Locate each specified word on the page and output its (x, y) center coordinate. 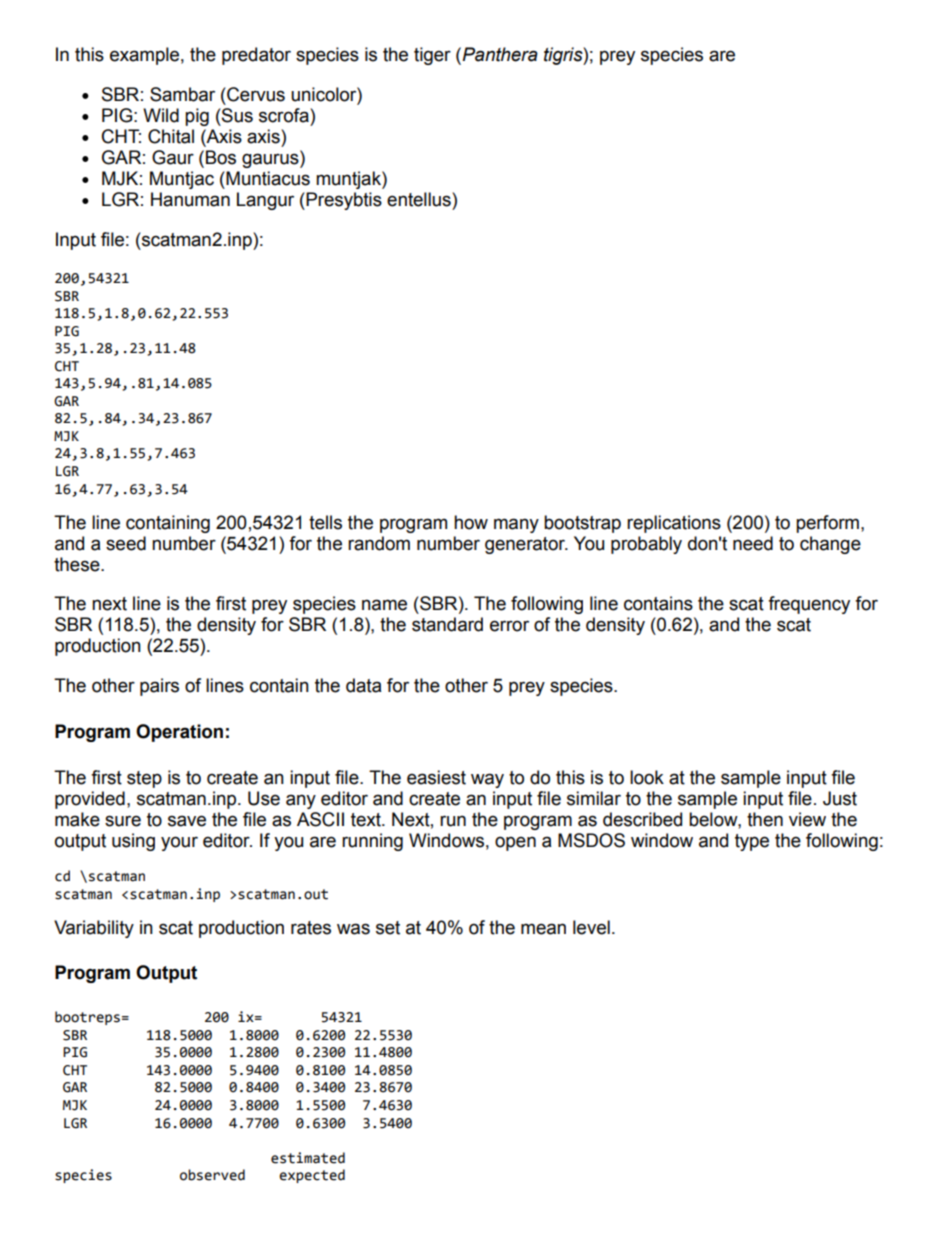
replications (674, 524)
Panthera (500, 54)
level (591, 927)
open (515, 843)
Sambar (182, 94)
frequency (809, 605)
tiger (432, 56)
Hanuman (190, 199)
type (752, 842)
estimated (308, 1158)
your (179, 843)
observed (212, 1175)
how (471, 522)
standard (447, 624)
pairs (159, 687)
